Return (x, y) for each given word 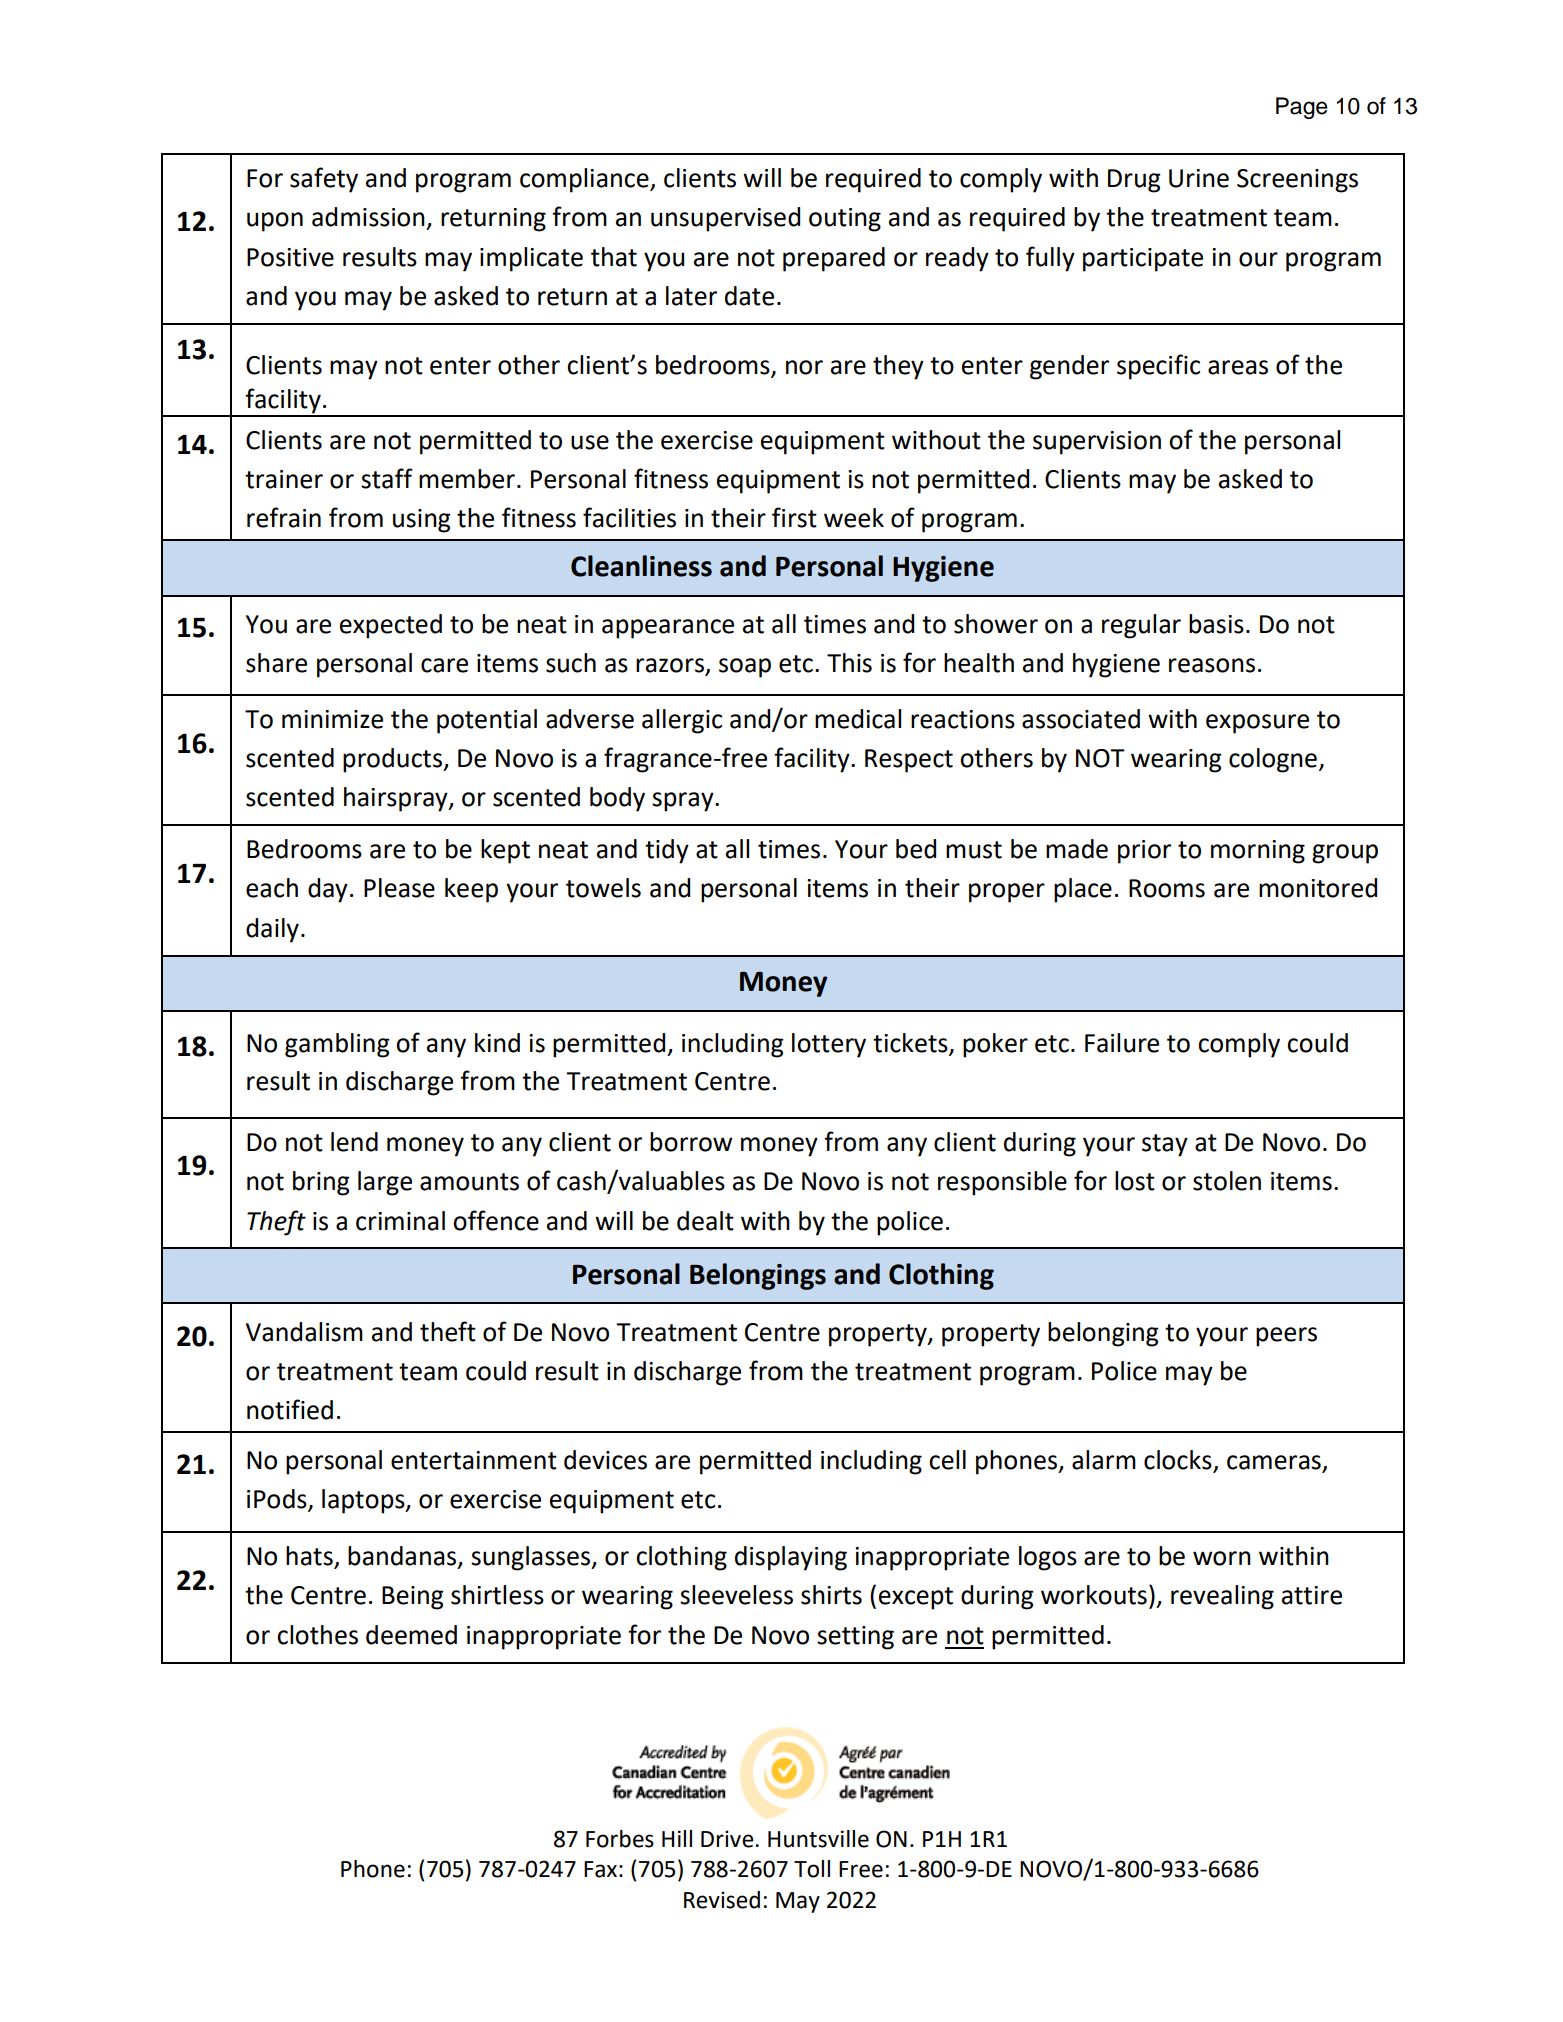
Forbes (620, 1839)
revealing (1222, 1597)
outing (845, 220)
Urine (1199, 178)
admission (368, 217)
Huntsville (818, 1839)
